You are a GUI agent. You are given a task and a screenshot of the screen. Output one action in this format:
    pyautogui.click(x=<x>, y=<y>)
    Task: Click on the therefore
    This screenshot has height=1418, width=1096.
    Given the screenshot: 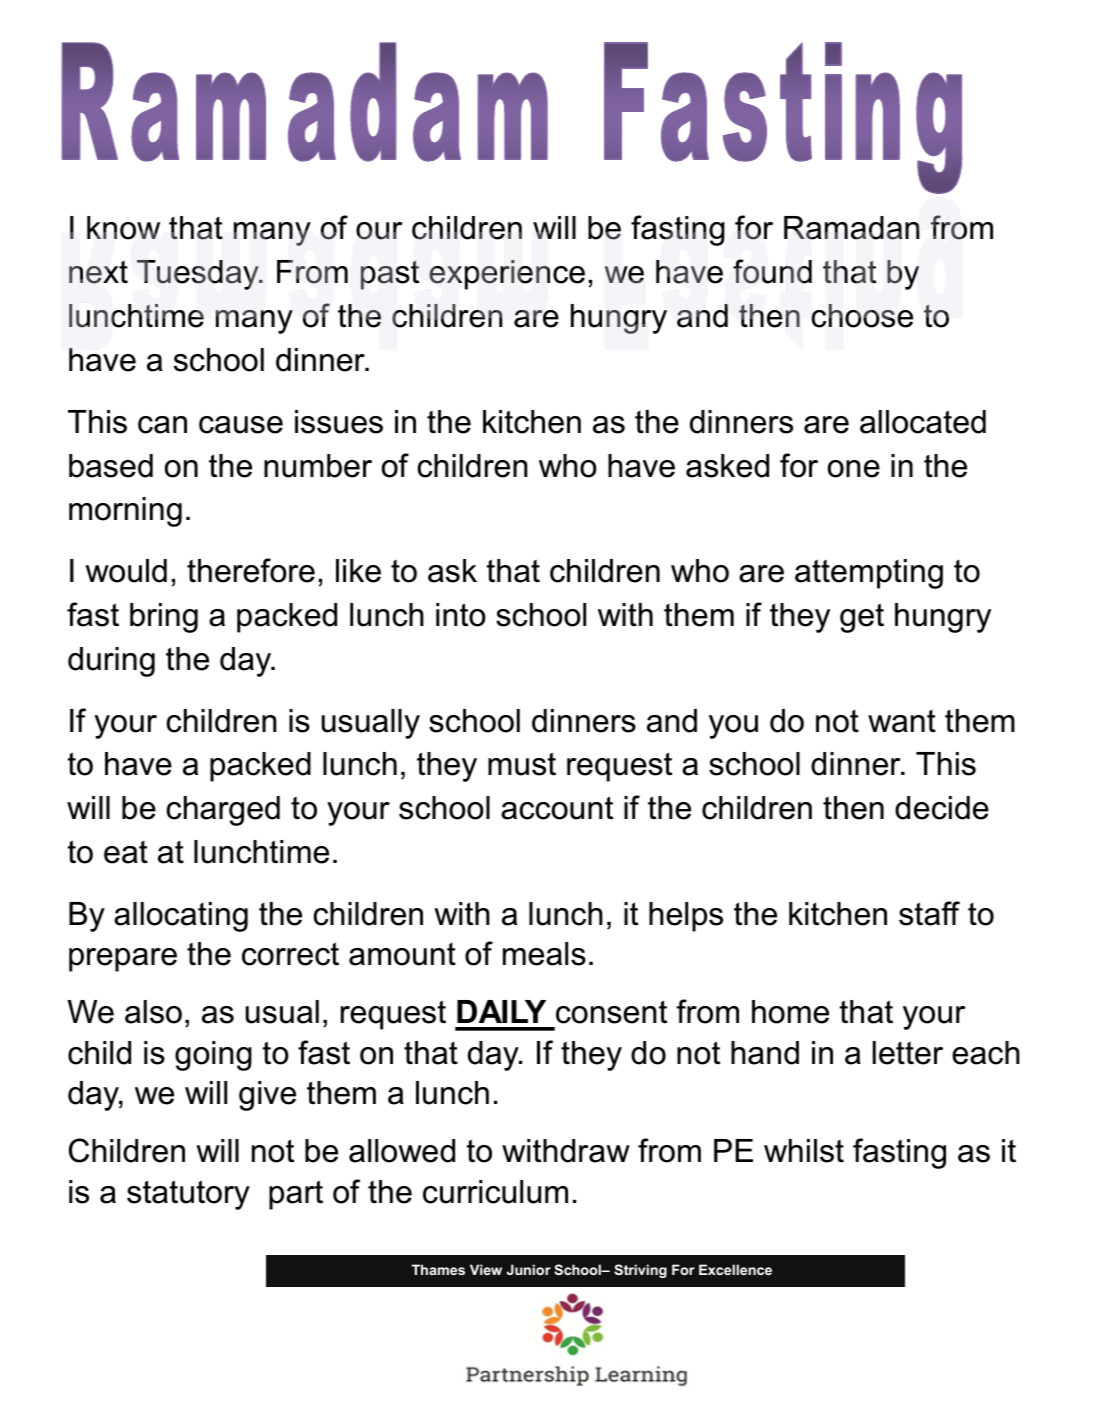 What is the action you would take?
    pyautogui.click(x=251, y=570)
